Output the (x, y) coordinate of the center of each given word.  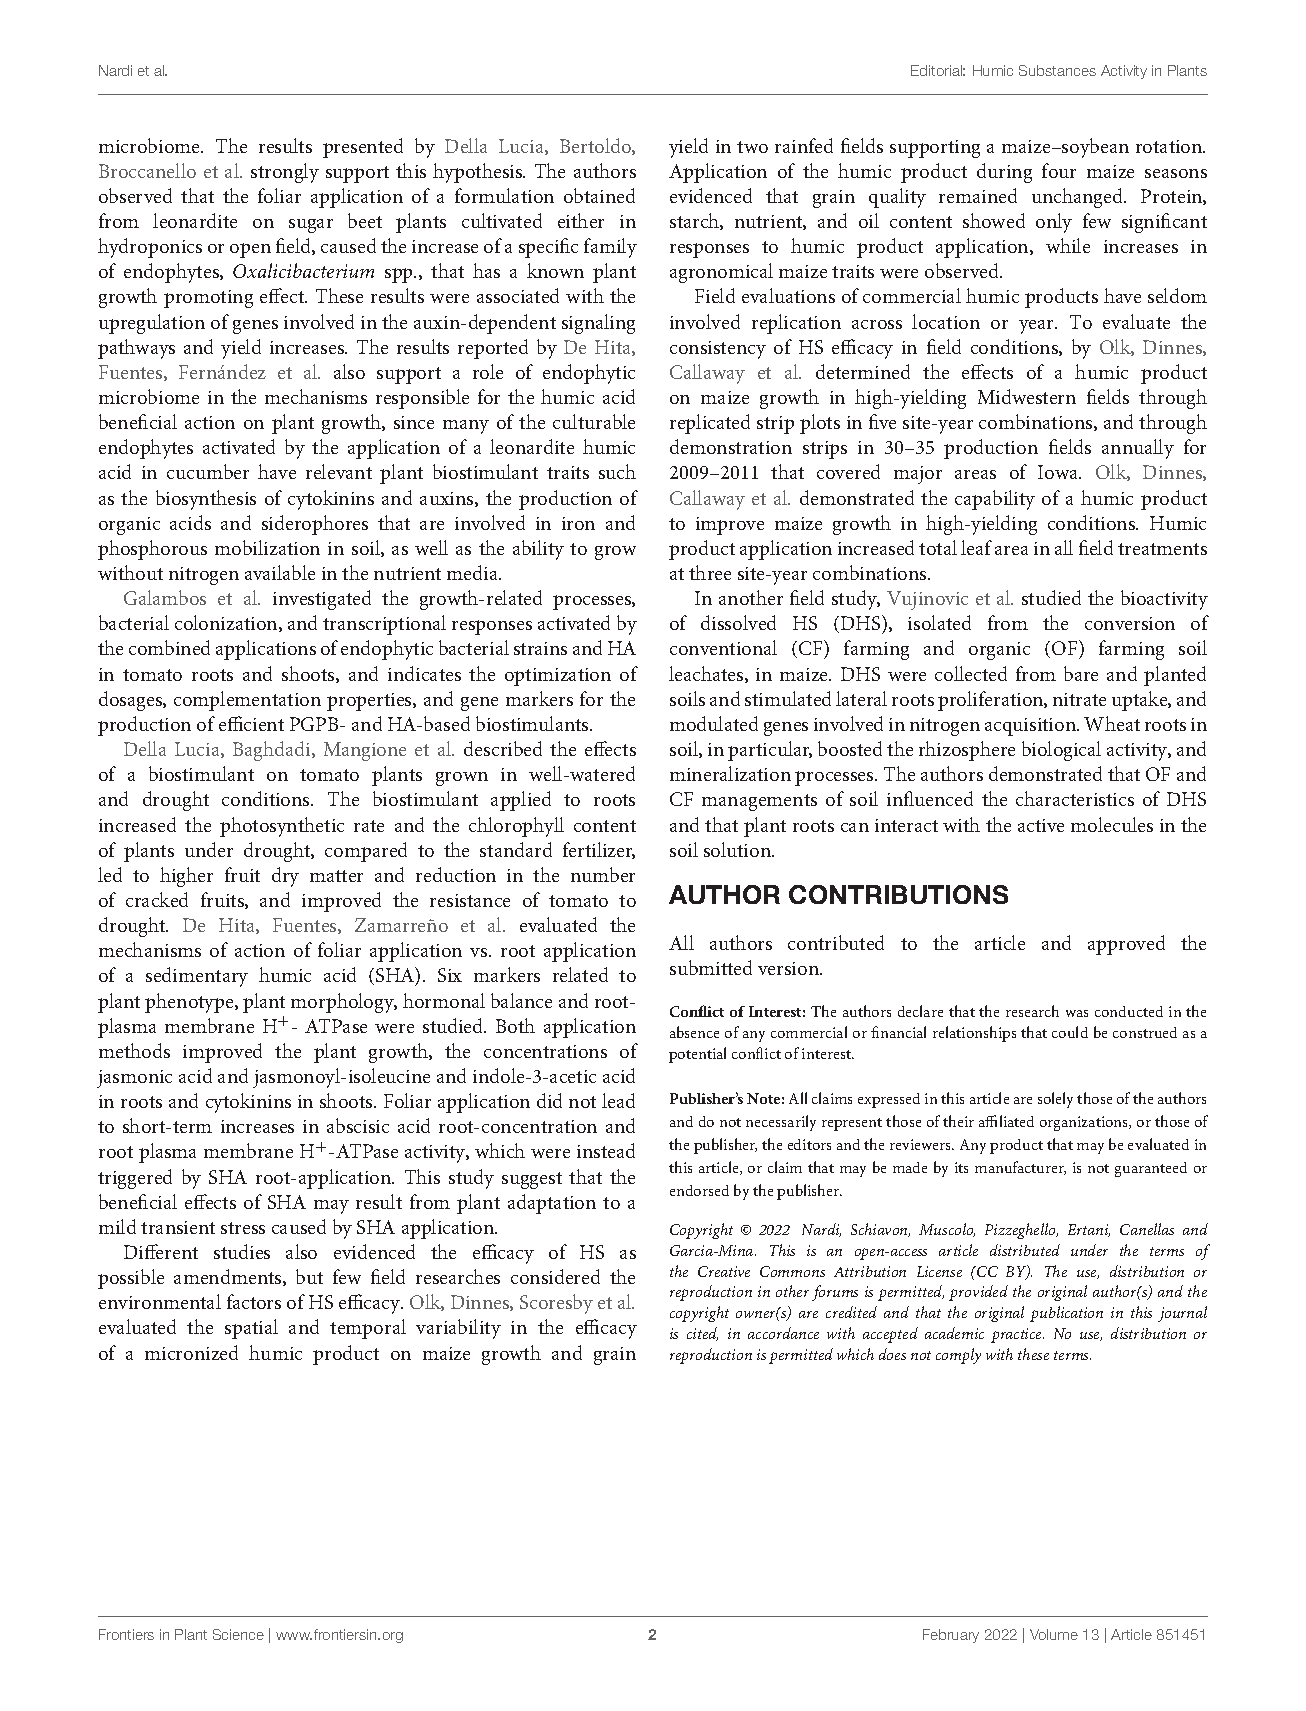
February (951, 1636)
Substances (1057, 70)
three (710, 572)
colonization (227, 623)
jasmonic (134, 1079)
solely (1055, 1100)
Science (238, 1634)
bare (1081, 673)
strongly (285, 173)
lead (618, 1100)
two (752, 147)
